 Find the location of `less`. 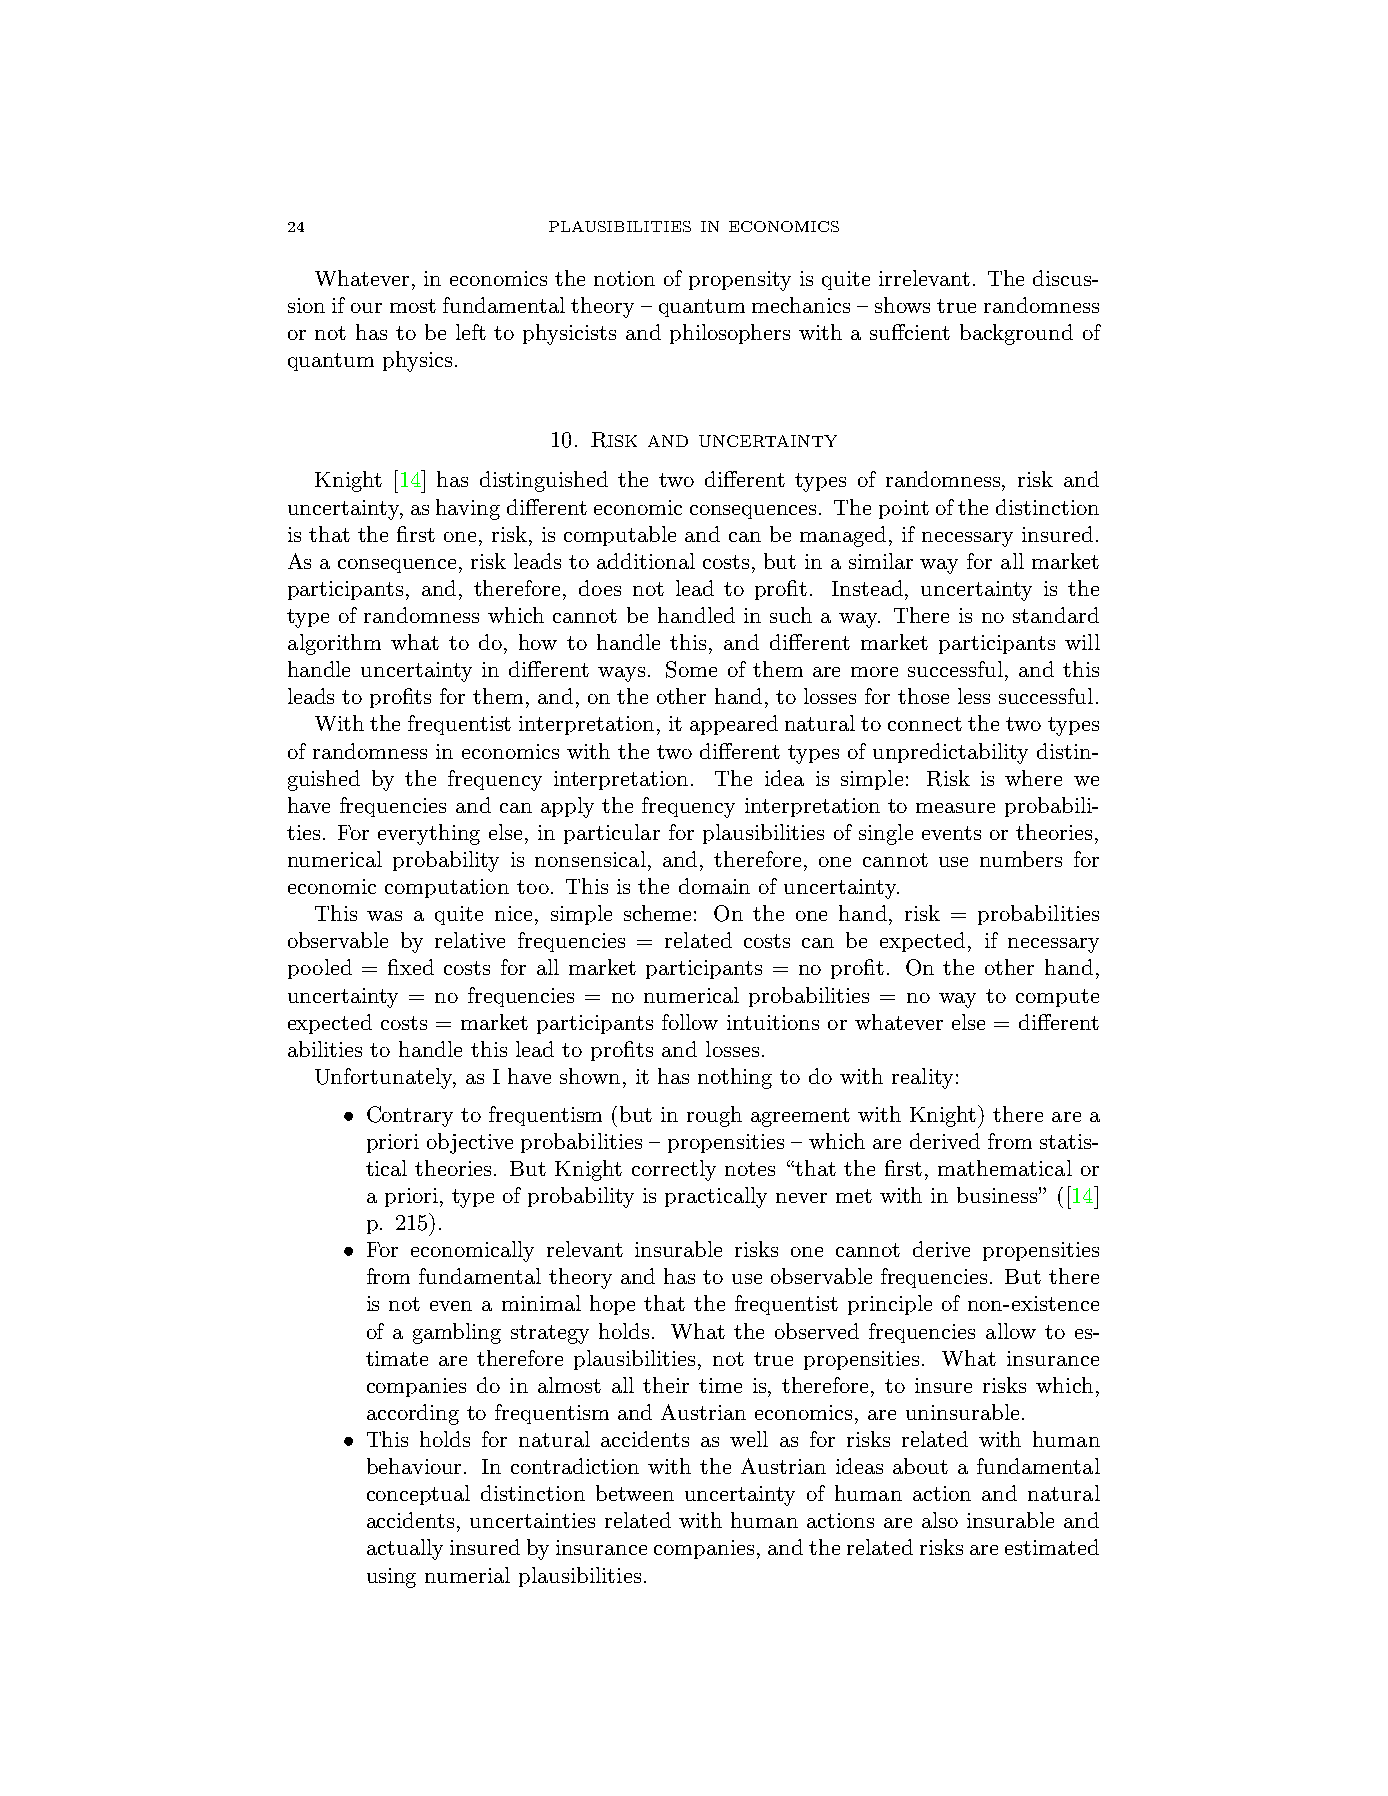

less is located at coordinates (974, 696).
